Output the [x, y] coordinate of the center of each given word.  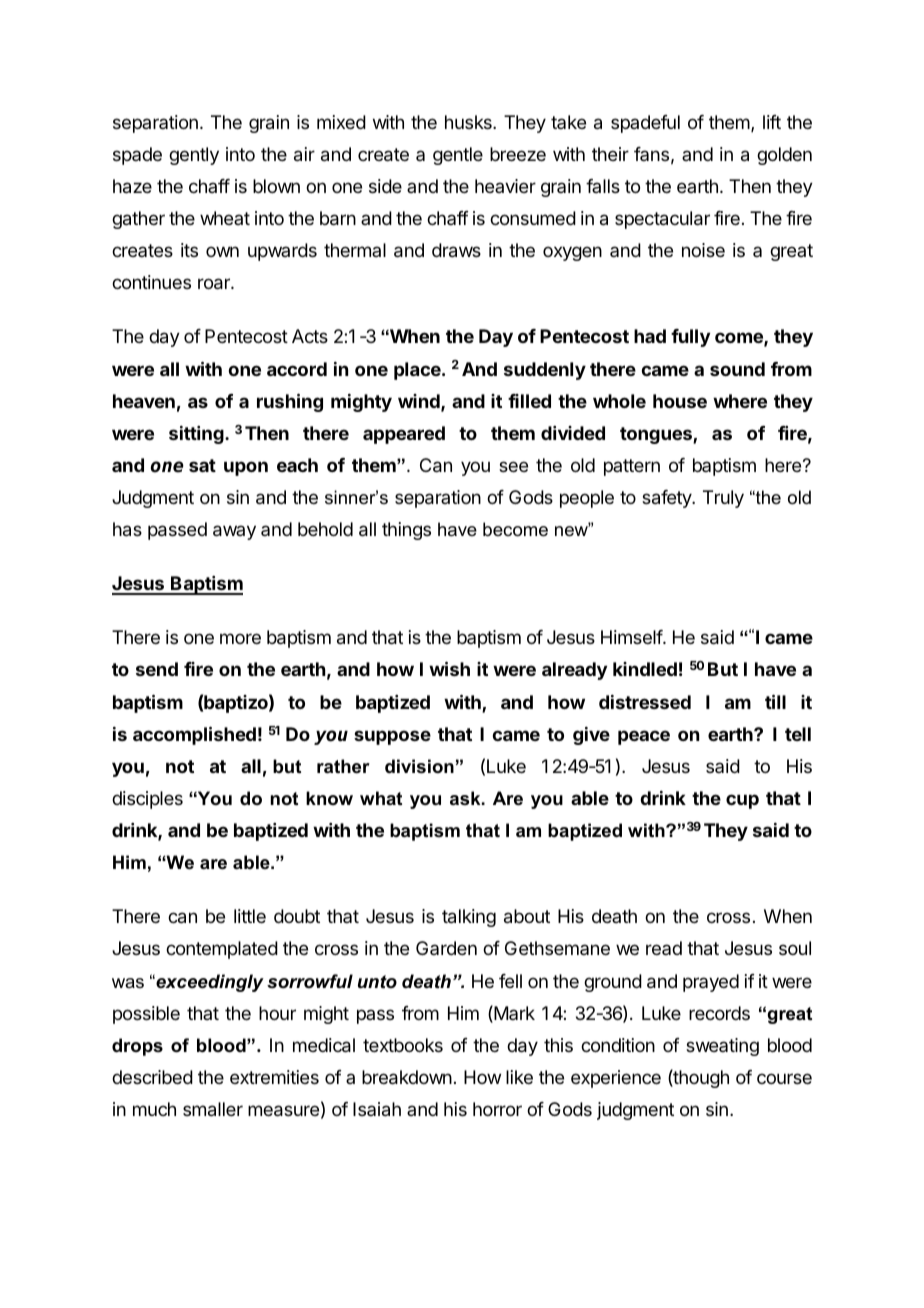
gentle [458, 156]
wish [449, 668]
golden [784, 156]
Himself [632, 637]
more [240, 638]
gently [194, 156]
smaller [213, 1109]
